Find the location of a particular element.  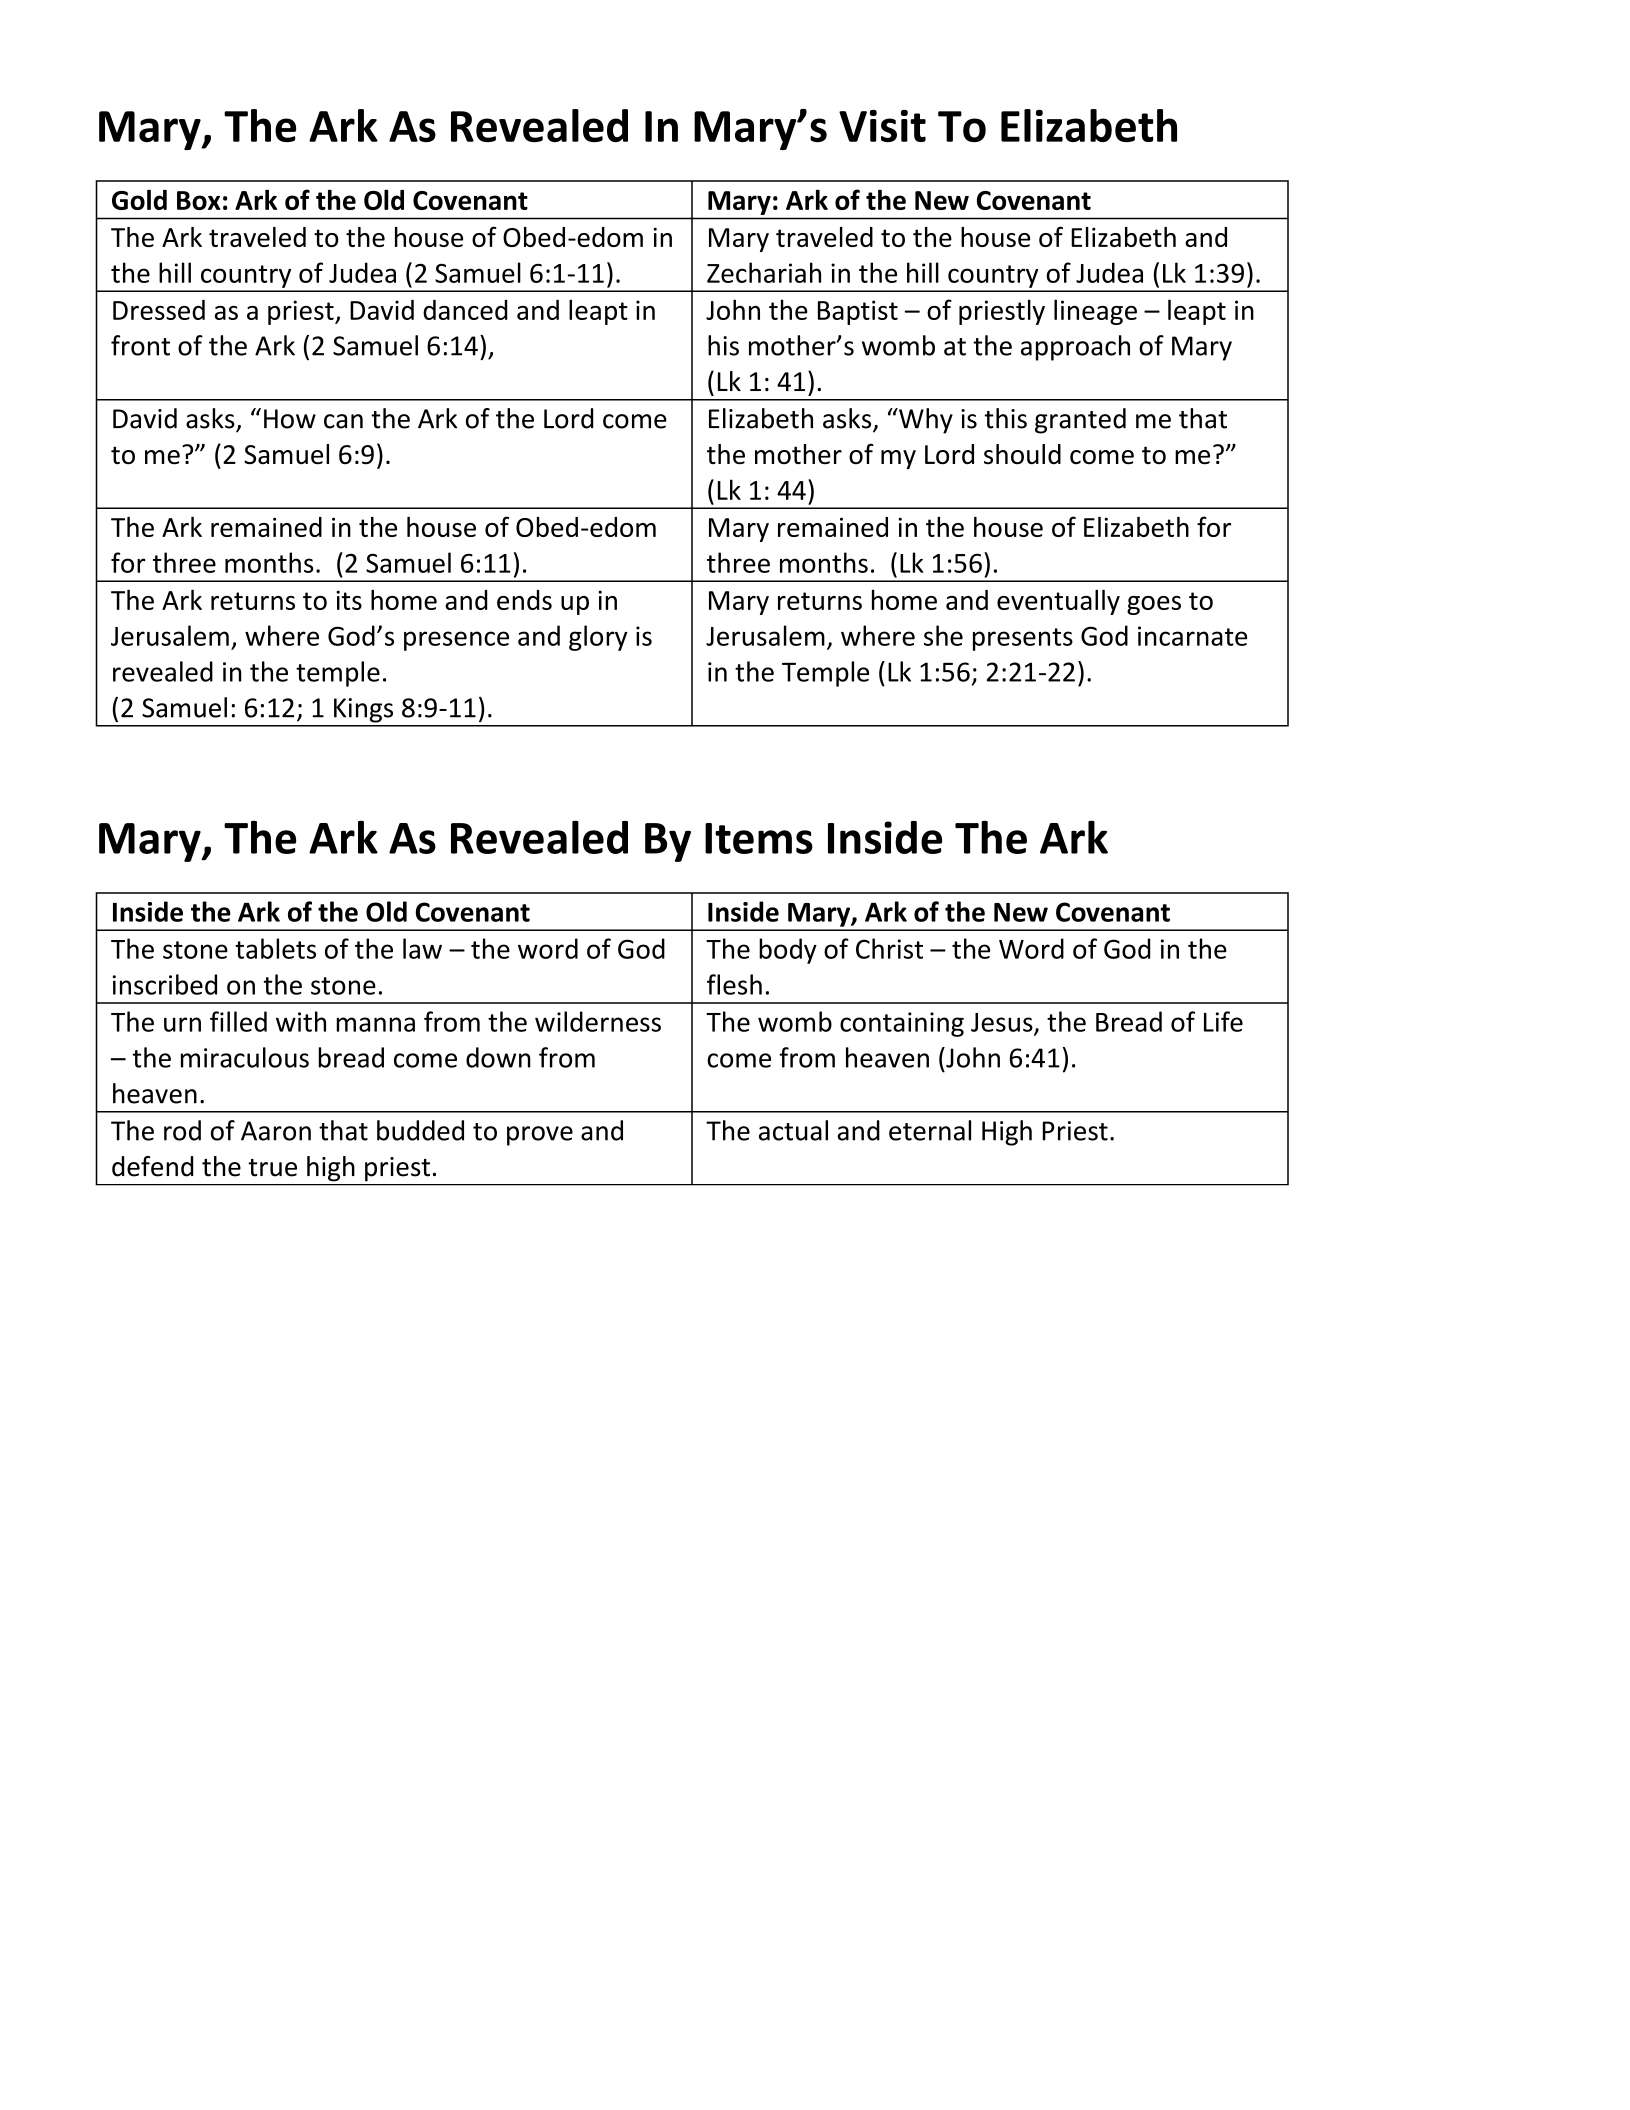

glory is located at coordinates (598, 638).
